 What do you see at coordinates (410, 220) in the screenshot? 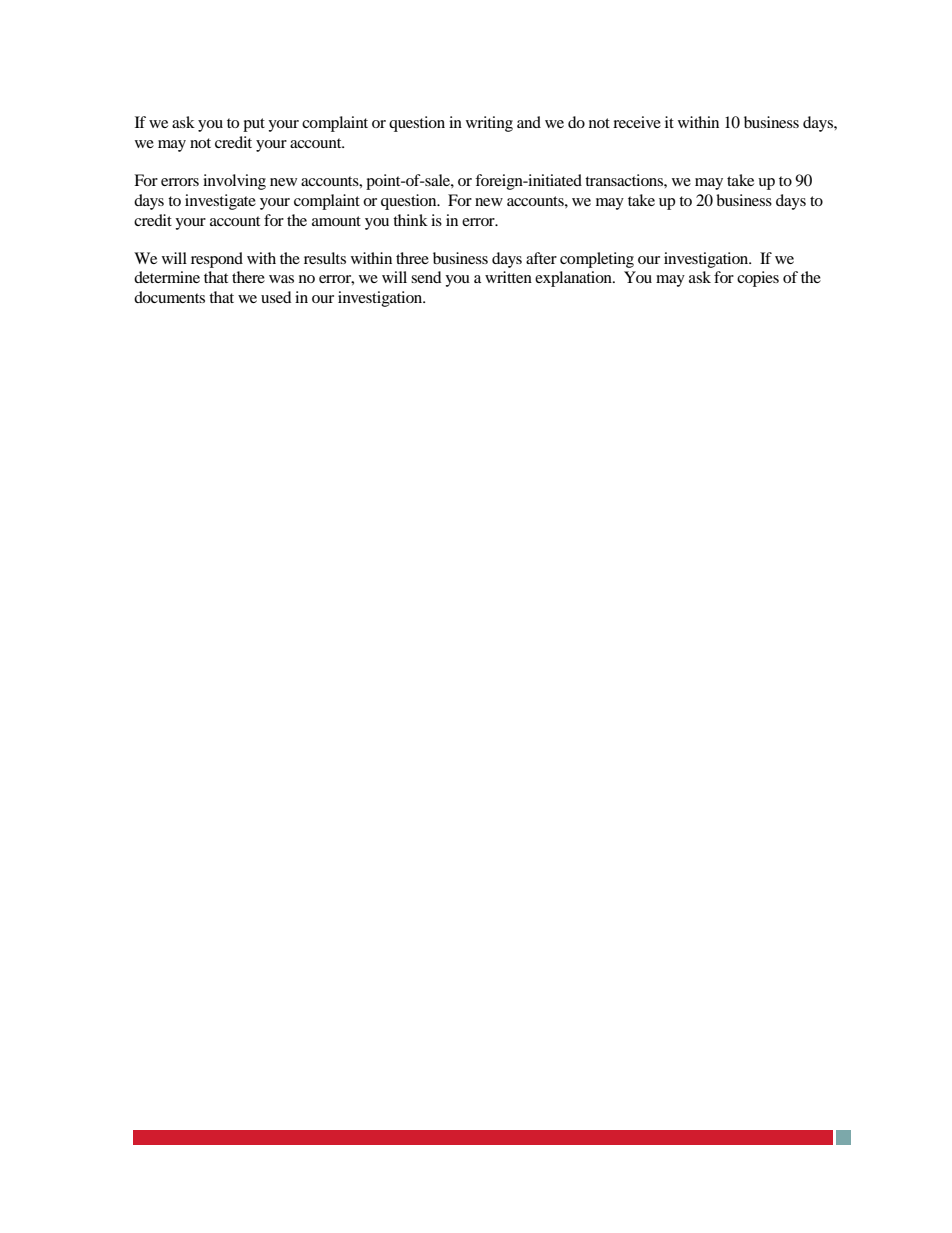
I see `think` at bounding box center [410, 220].
